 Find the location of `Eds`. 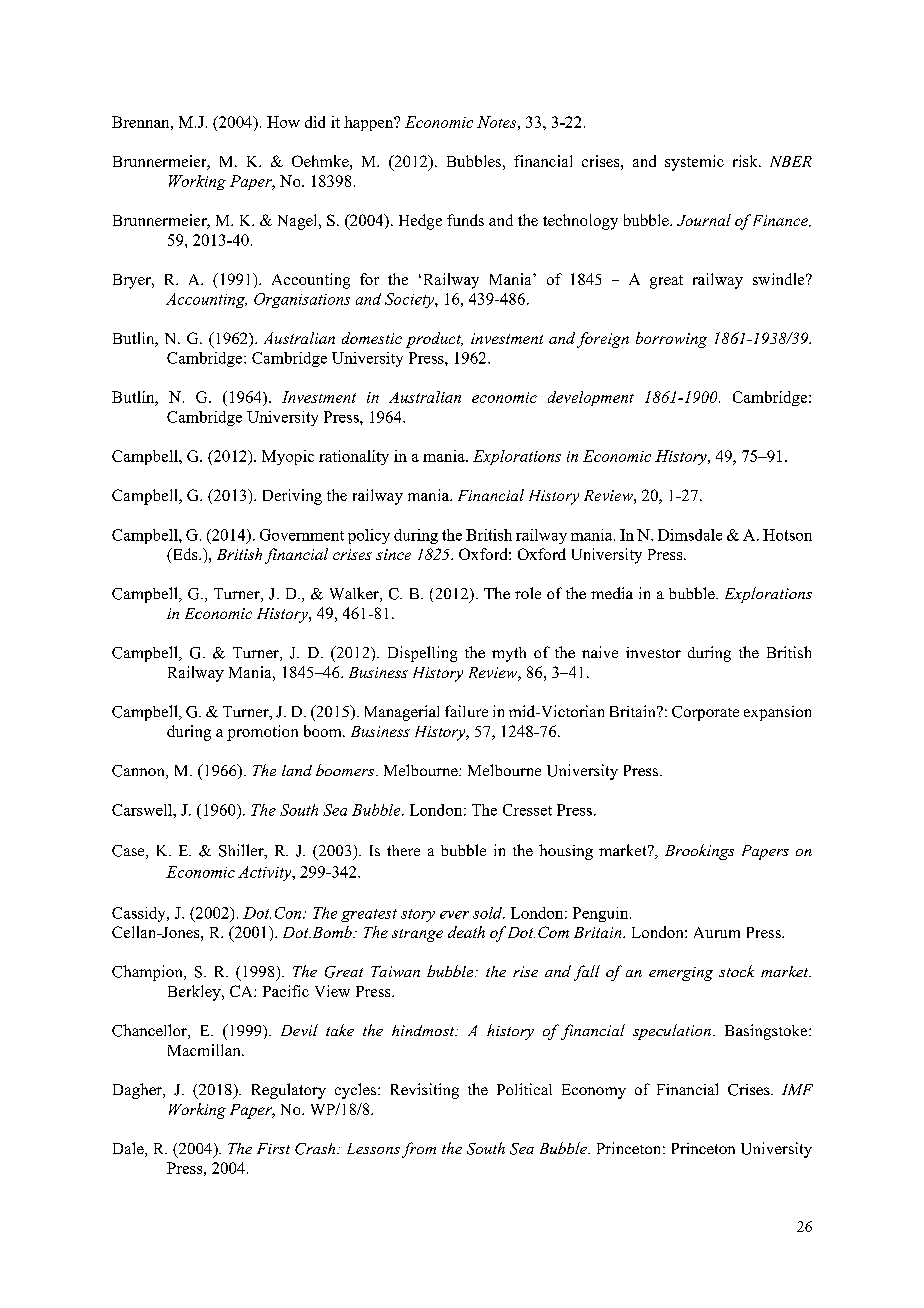

Eds is located at coordinates (185, 555).
